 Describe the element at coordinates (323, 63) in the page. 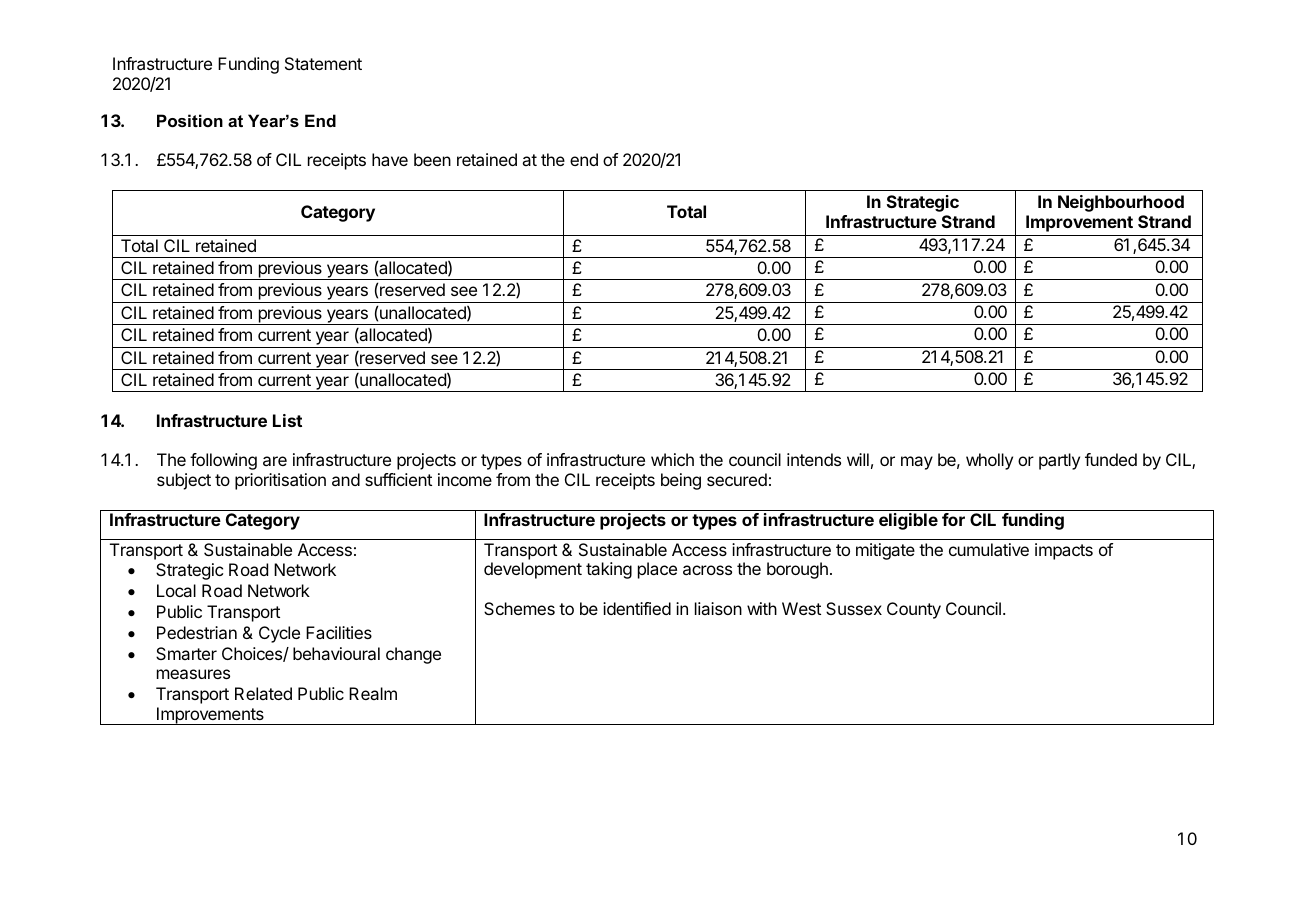

I see `Statement` at that location.
